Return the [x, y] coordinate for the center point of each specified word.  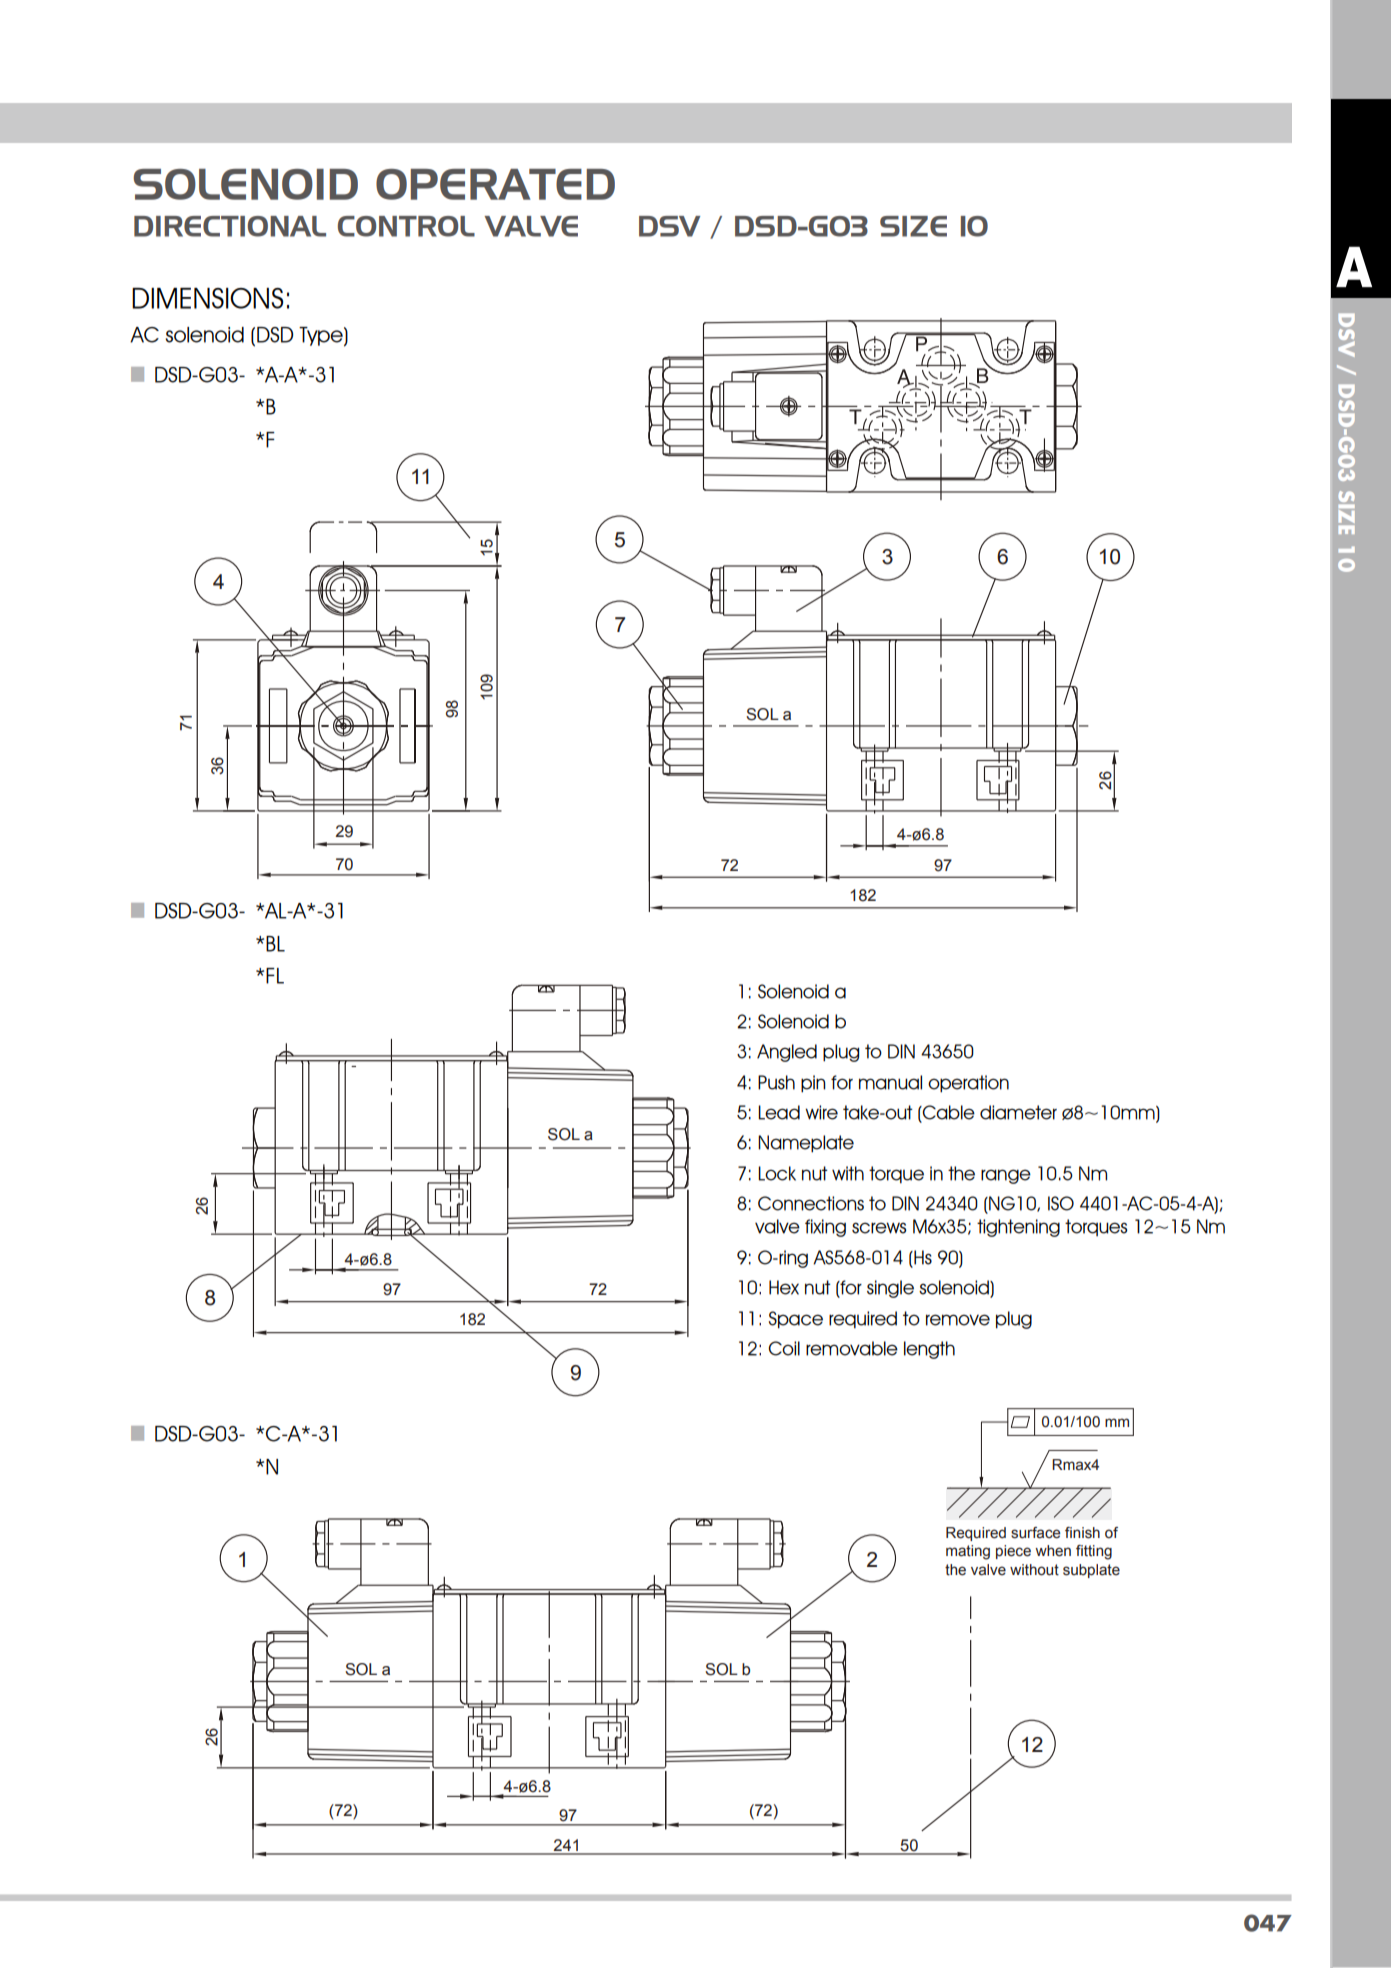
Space [796, 1320]
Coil [784, 1348]
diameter [1018, 1112]
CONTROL [406, 226]
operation [968, 1084]
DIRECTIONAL [230, 226]
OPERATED [495, 184]
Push [776, 1082]
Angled [787, 1053]
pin [813, 1084]
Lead [779, 1112]
